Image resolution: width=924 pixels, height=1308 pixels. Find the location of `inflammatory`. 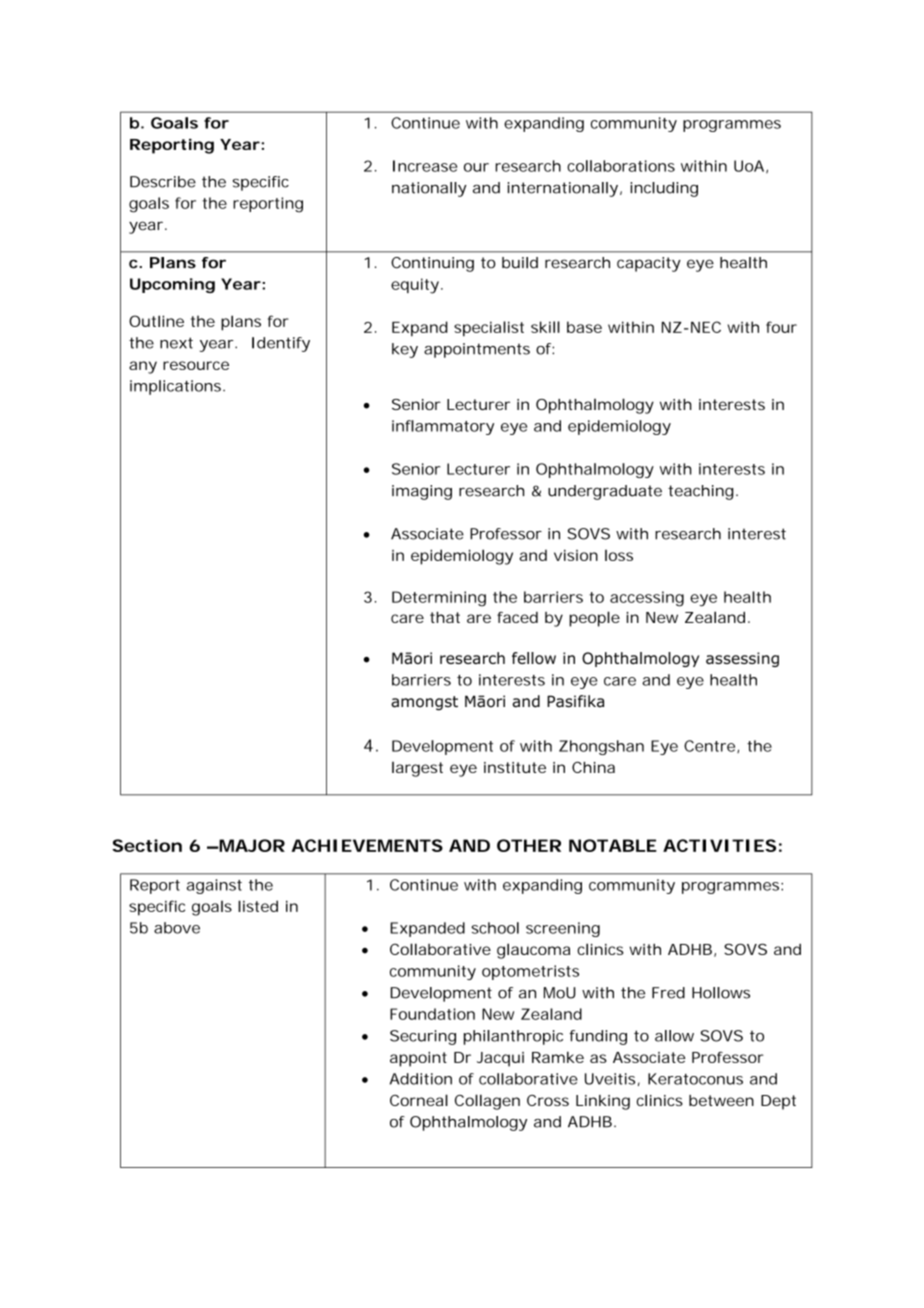

inflammatory is located at coordinates (443, 427).
